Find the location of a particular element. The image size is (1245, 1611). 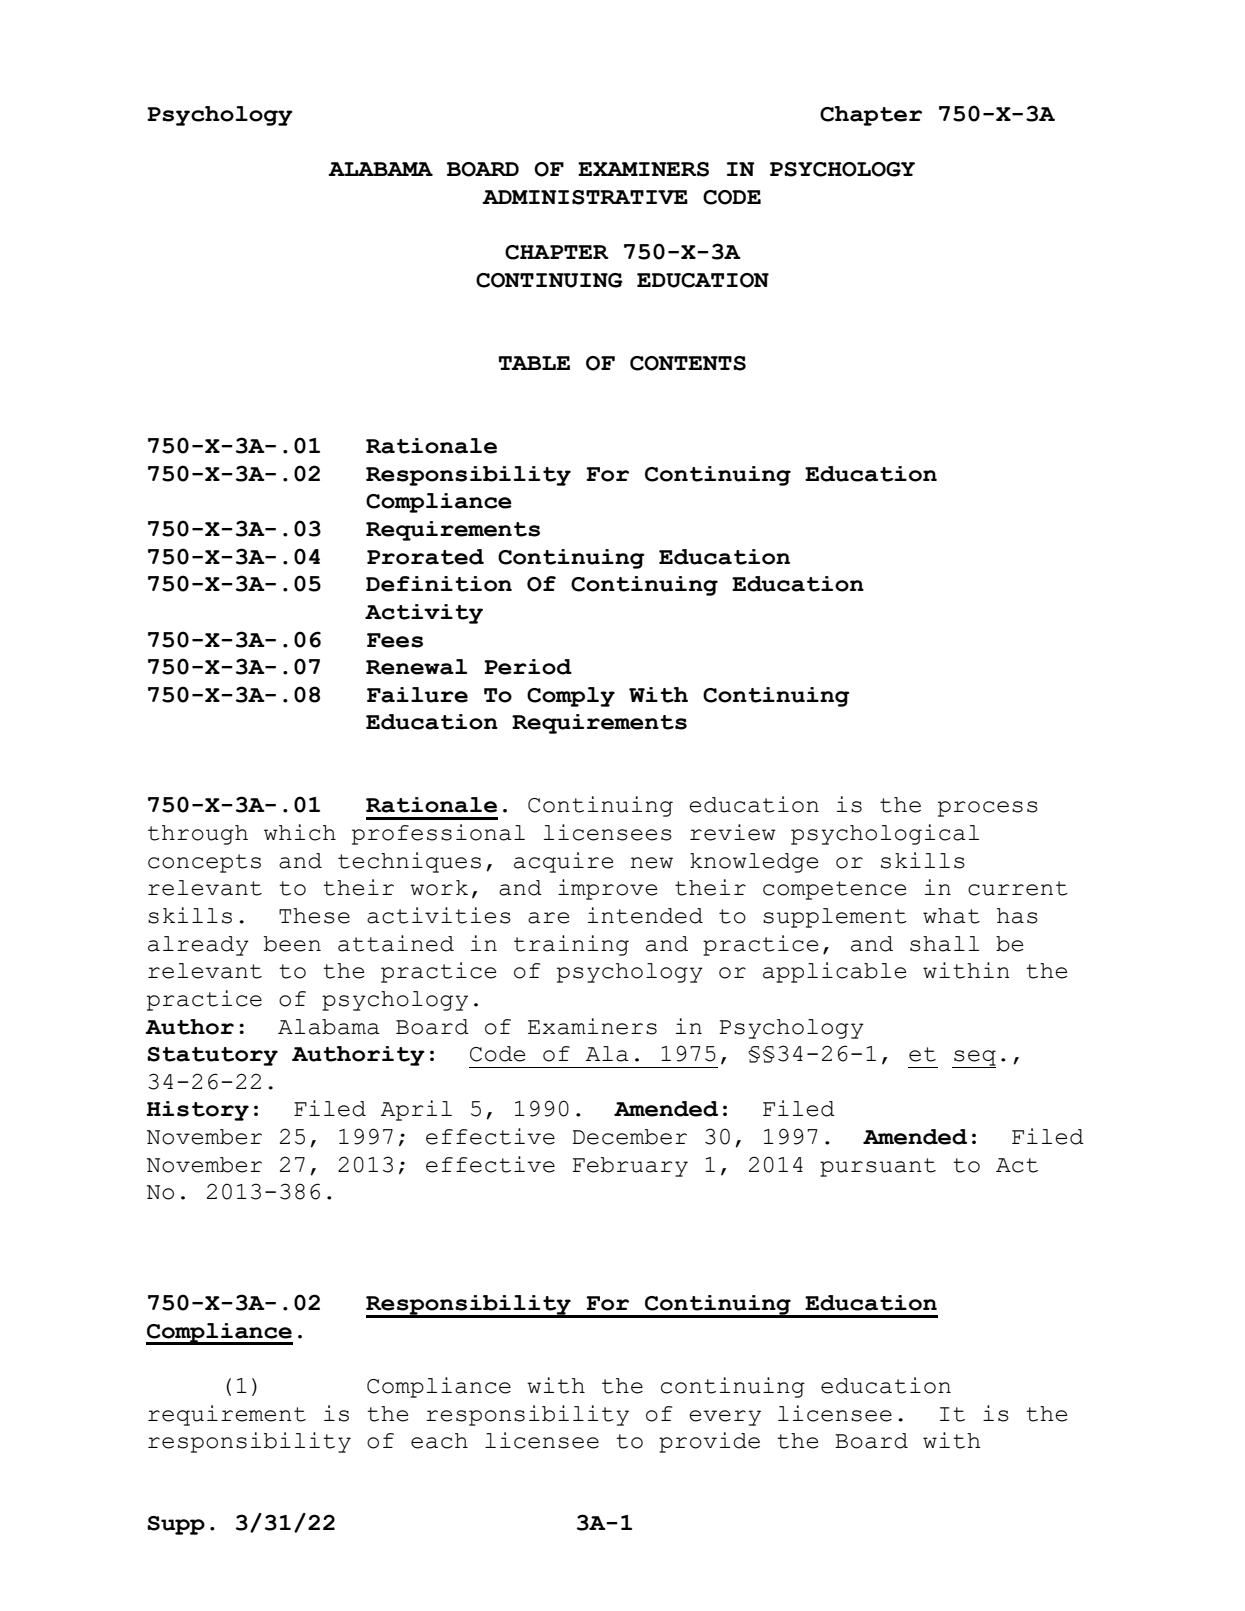

History is located at coordinates (197, 1111).
